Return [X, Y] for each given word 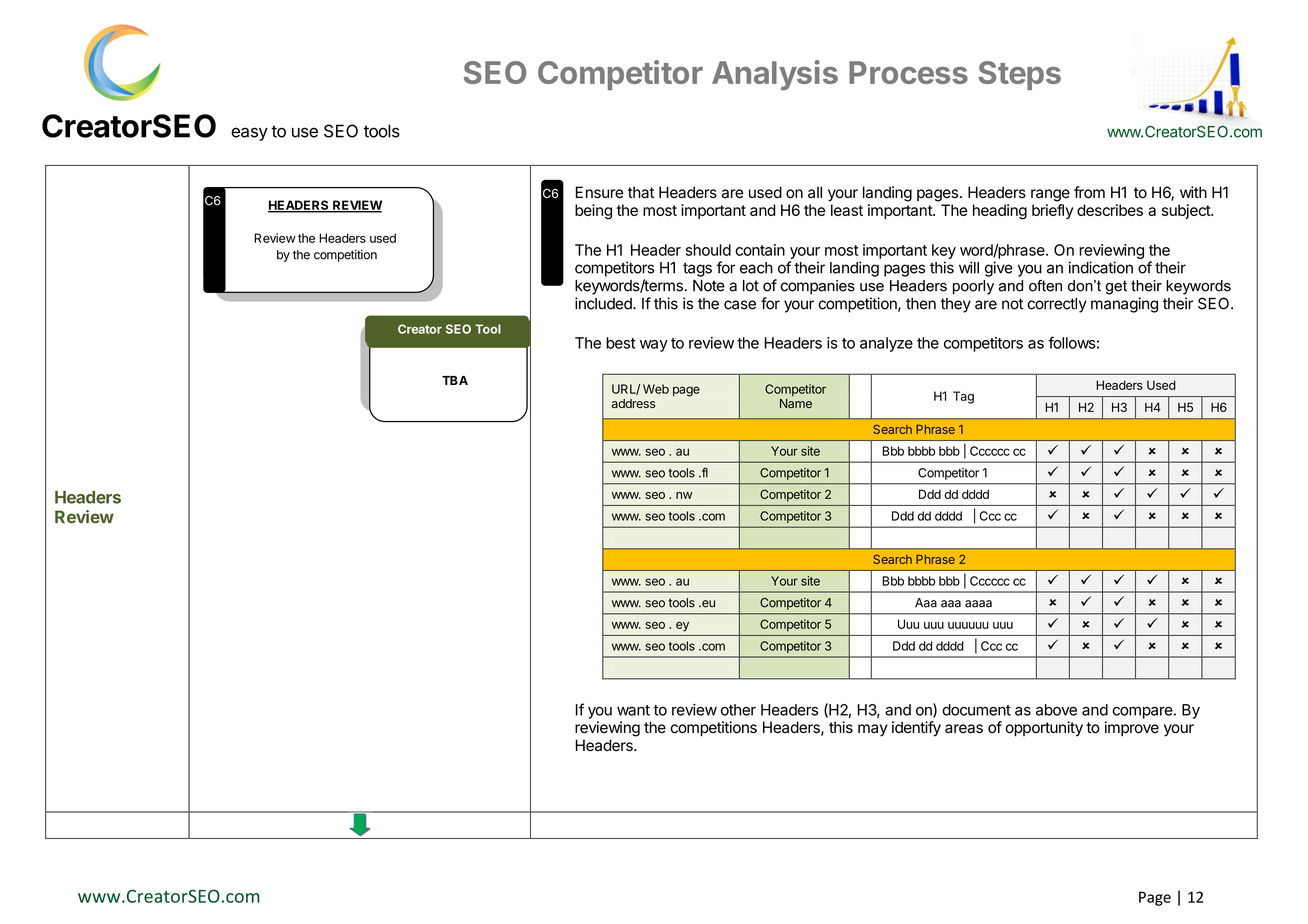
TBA [455, 380]
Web [656, 389]
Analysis [775, 75]
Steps [1019, 75]
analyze [886, 344]
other [738, 710]
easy [249, 134]
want [633, 710]
